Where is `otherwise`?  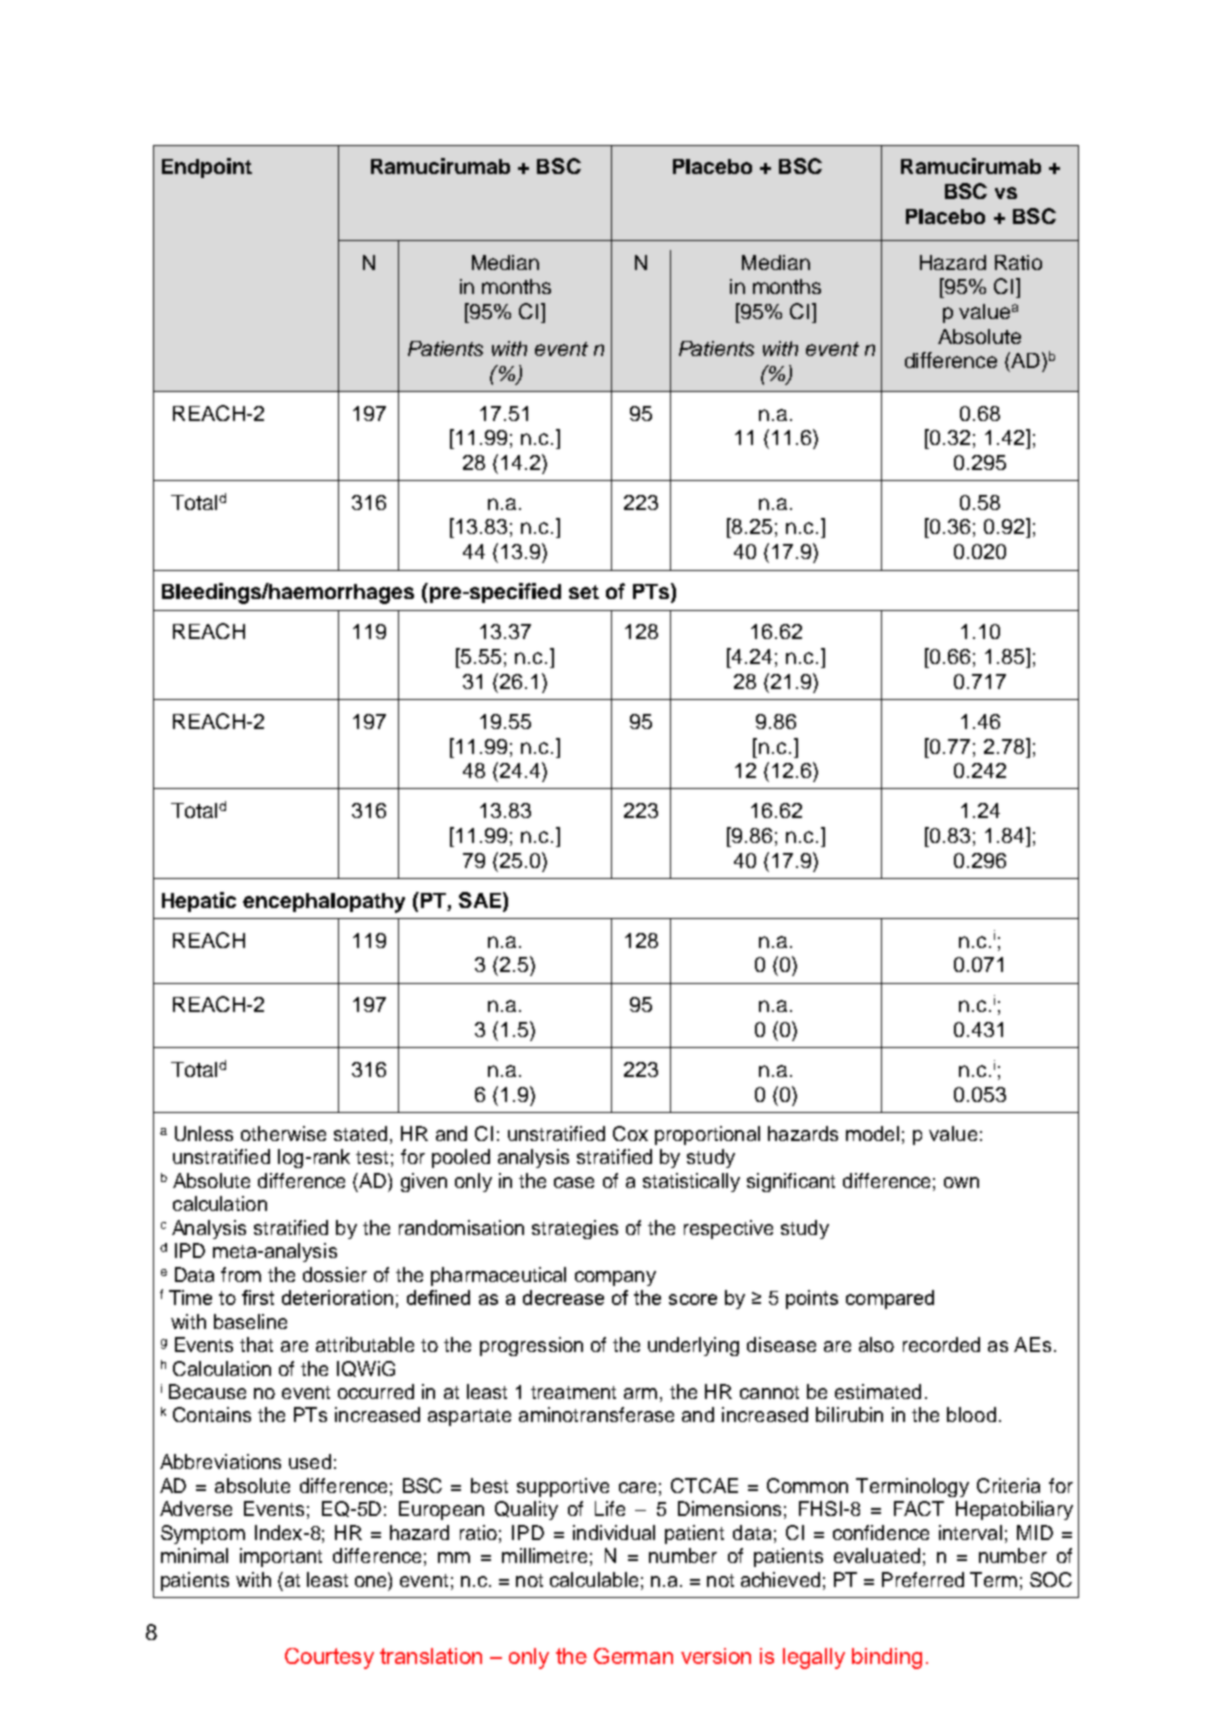 otherwise is located at coordinates (283, 1133).
